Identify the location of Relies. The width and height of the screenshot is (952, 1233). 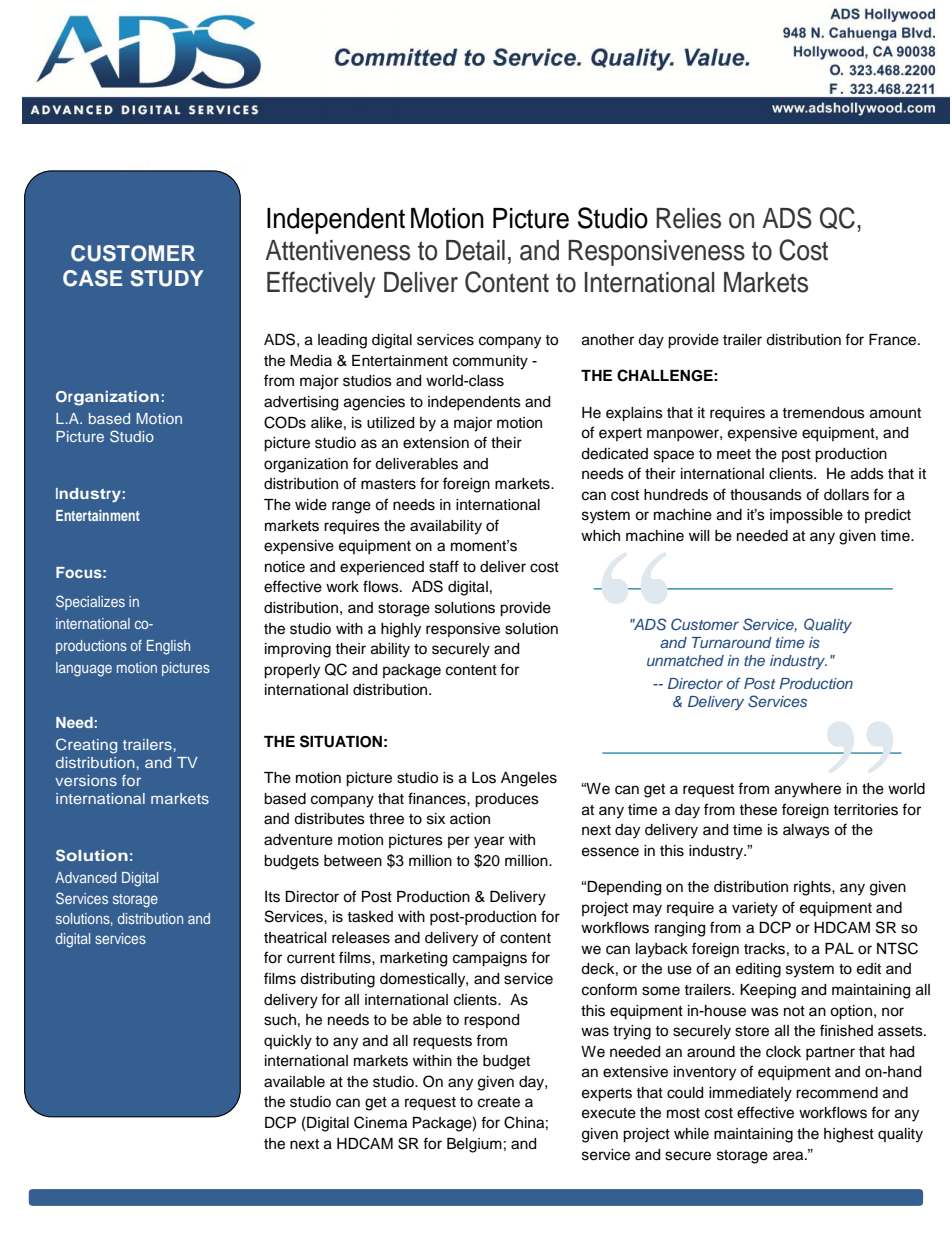
(688, 218).
